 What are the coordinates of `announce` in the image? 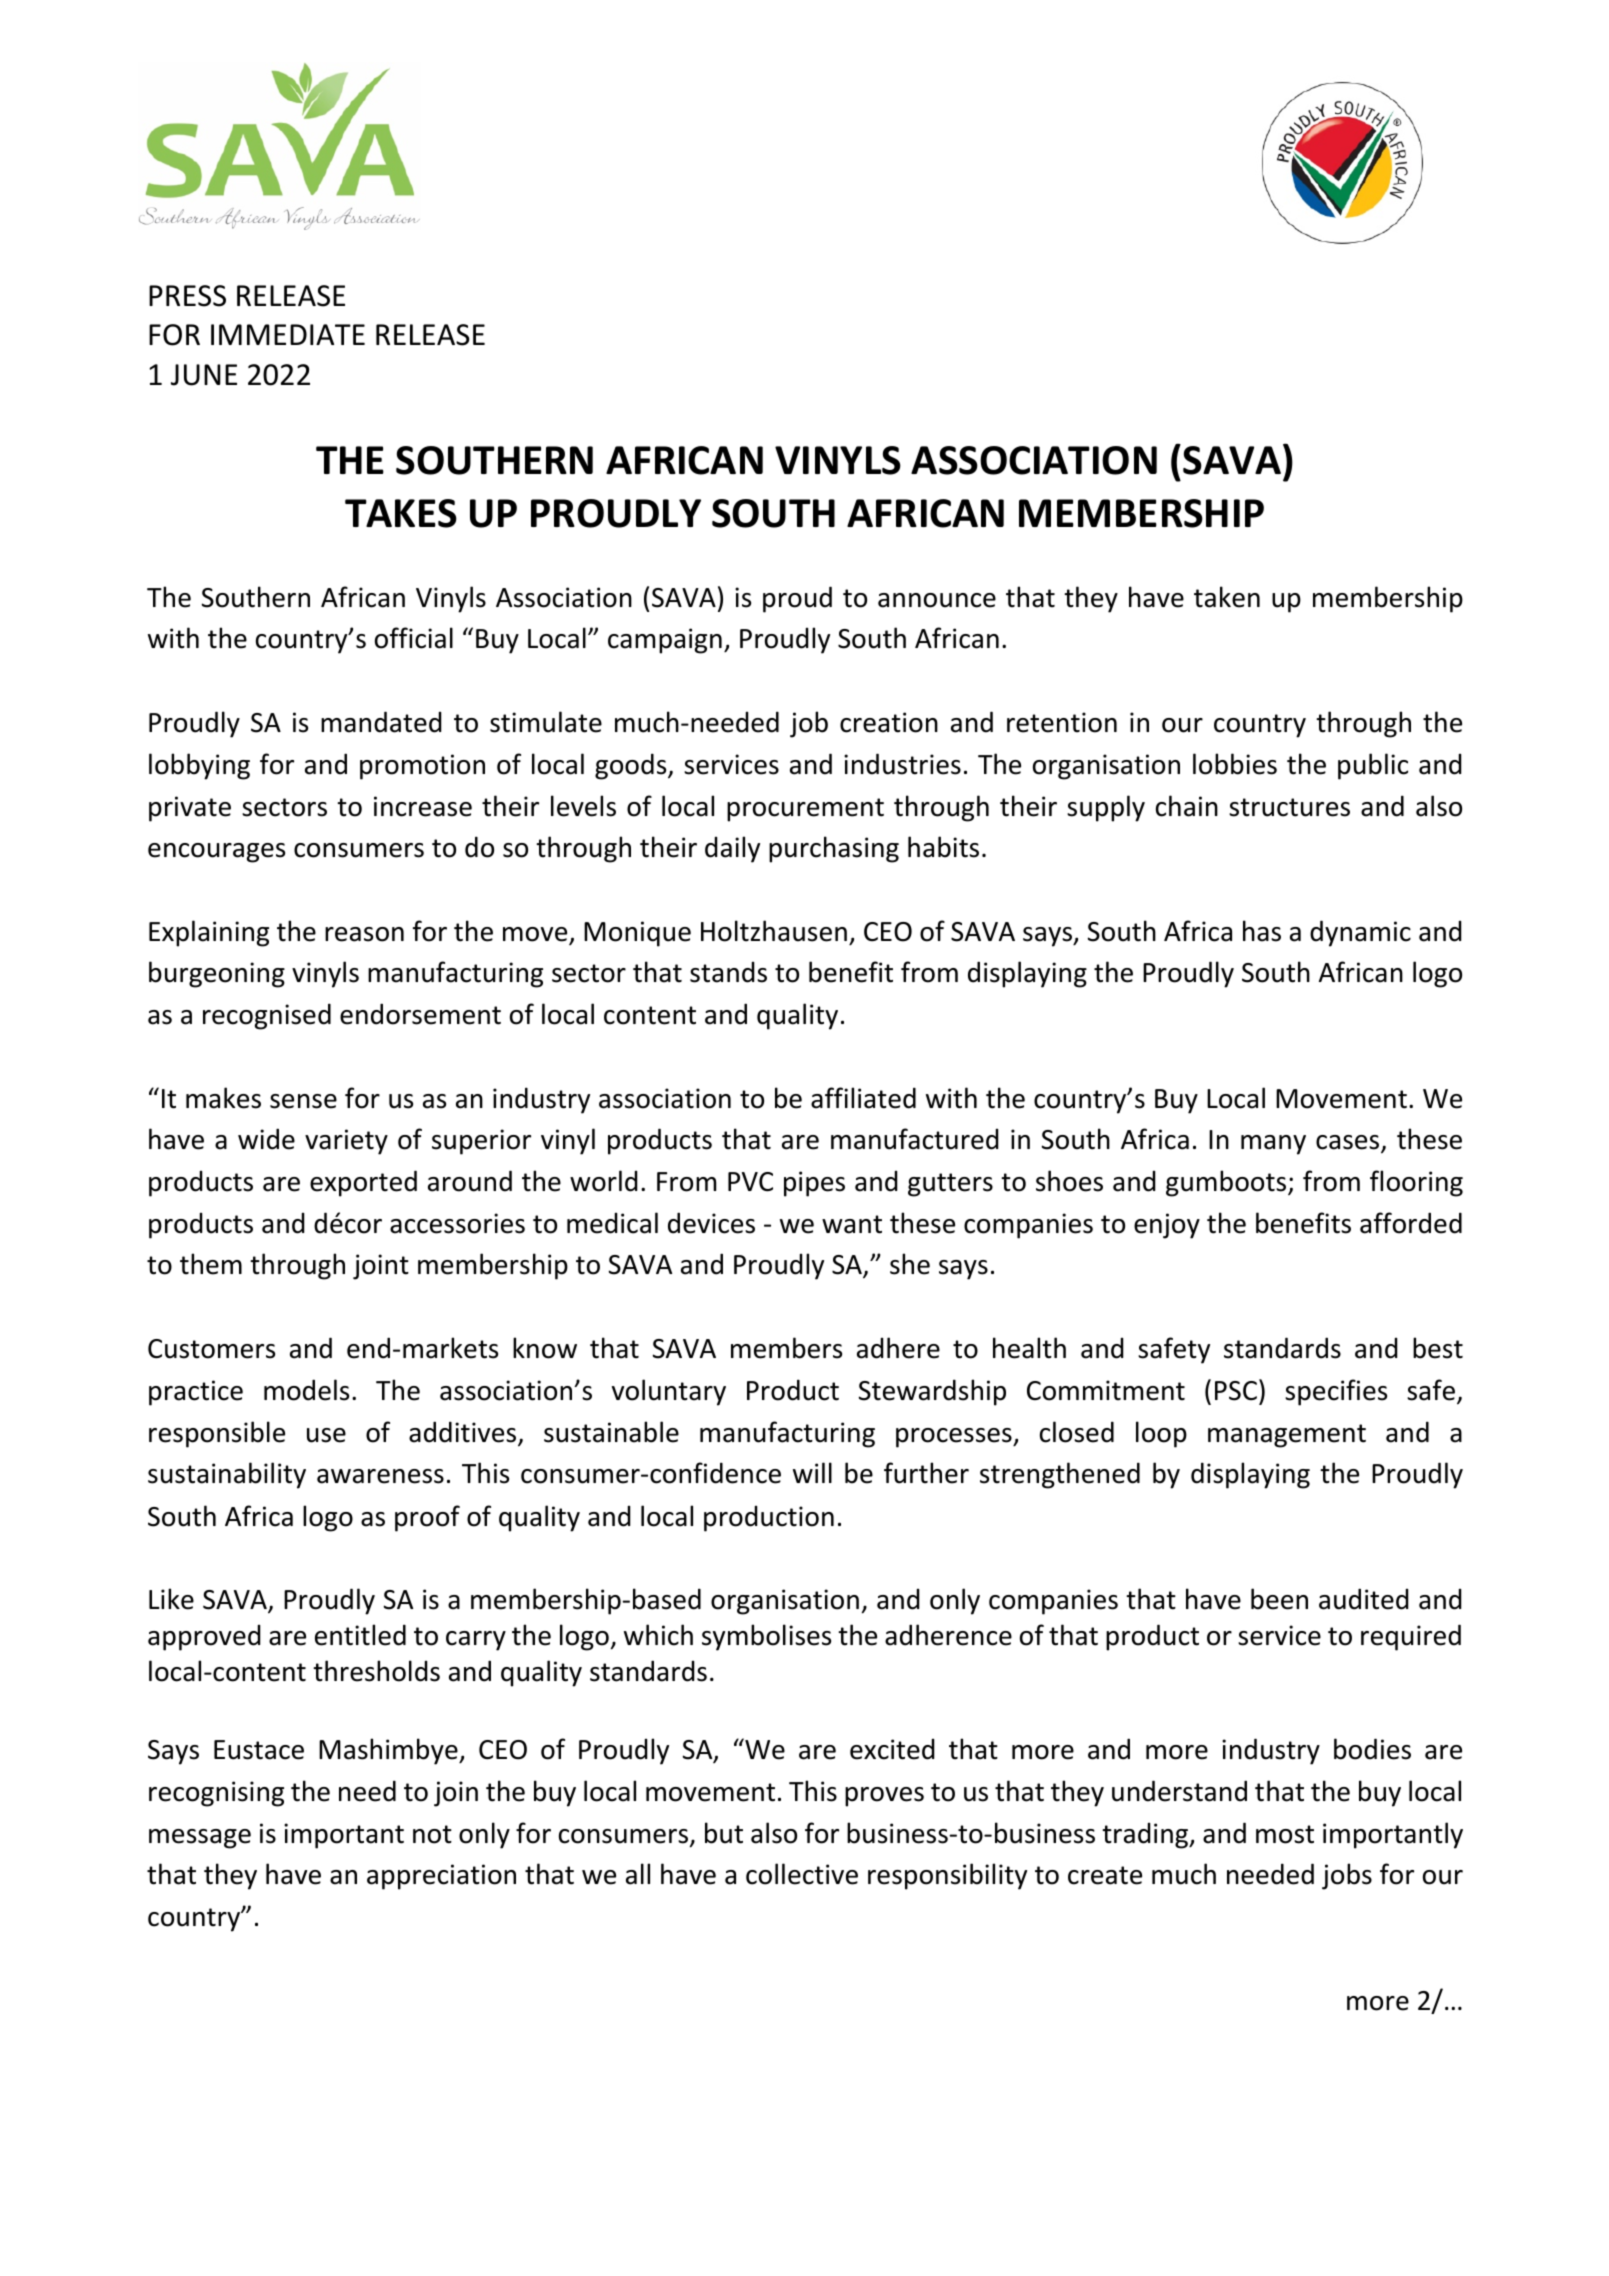 It's located at (937, 600).
